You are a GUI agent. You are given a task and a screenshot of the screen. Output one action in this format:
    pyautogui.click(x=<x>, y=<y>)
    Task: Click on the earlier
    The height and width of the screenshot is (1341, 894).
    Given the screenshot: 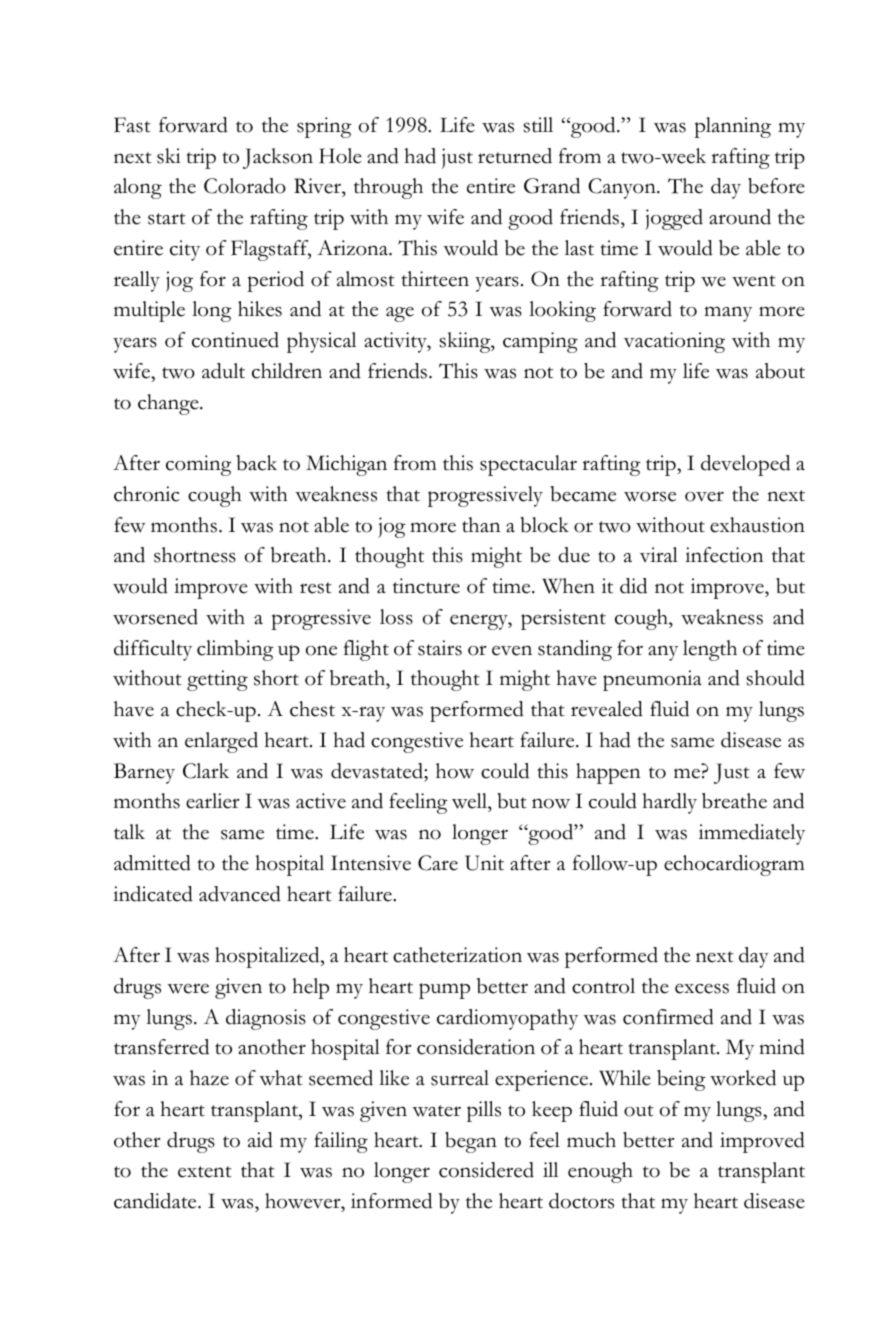 What is the action you would take?
    pyautogui.click(x=213, y=801)
